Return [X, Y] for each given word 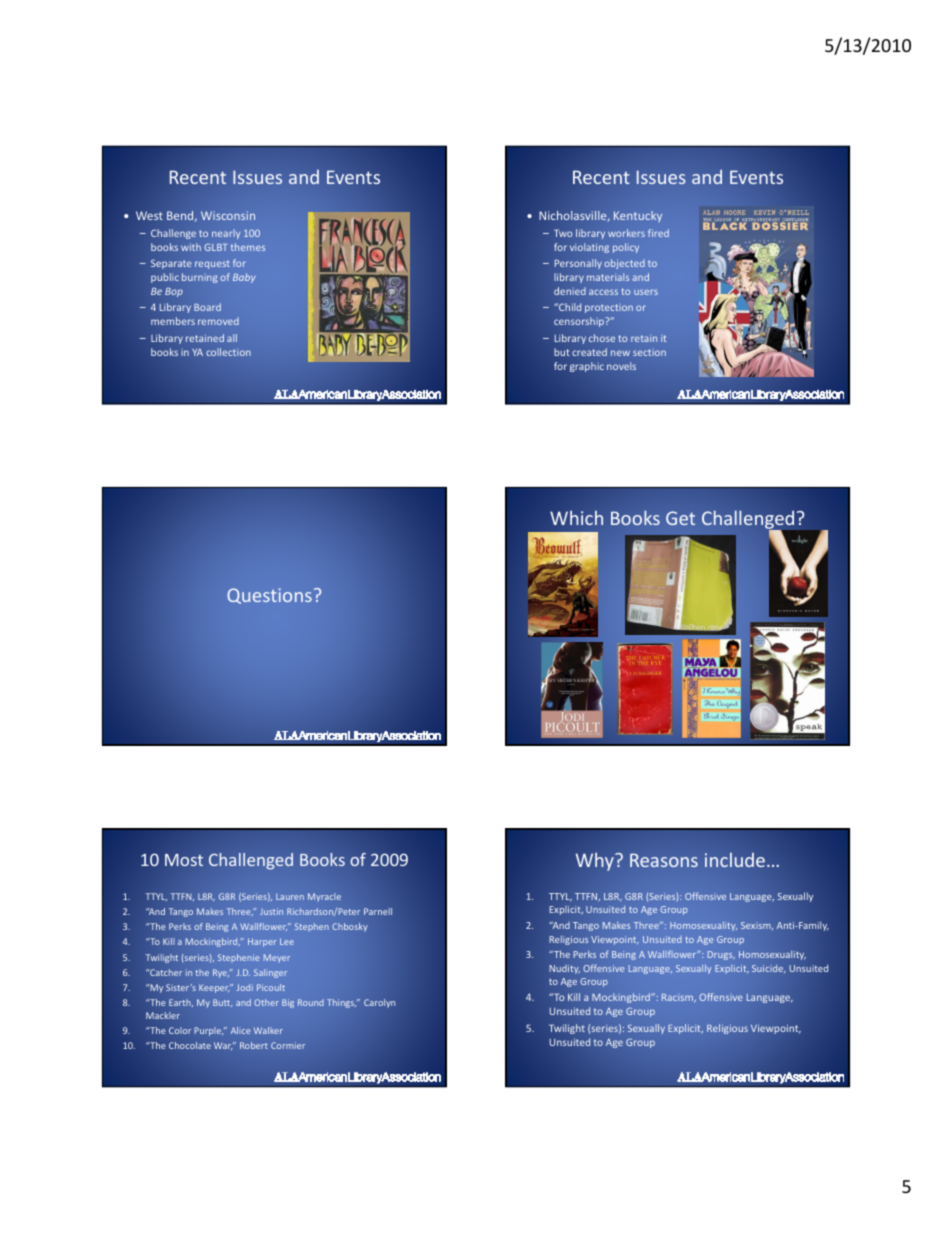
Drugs [721, 955]
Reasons [664, 860]
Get [680, 518]
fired [658, 233]
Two [563, 233]
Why [596, 861]
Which [576, 517]
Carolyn [379, 1003]
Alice [240, 1030]
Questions [269, 596]
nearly [226, 234]
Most [184, 860]
